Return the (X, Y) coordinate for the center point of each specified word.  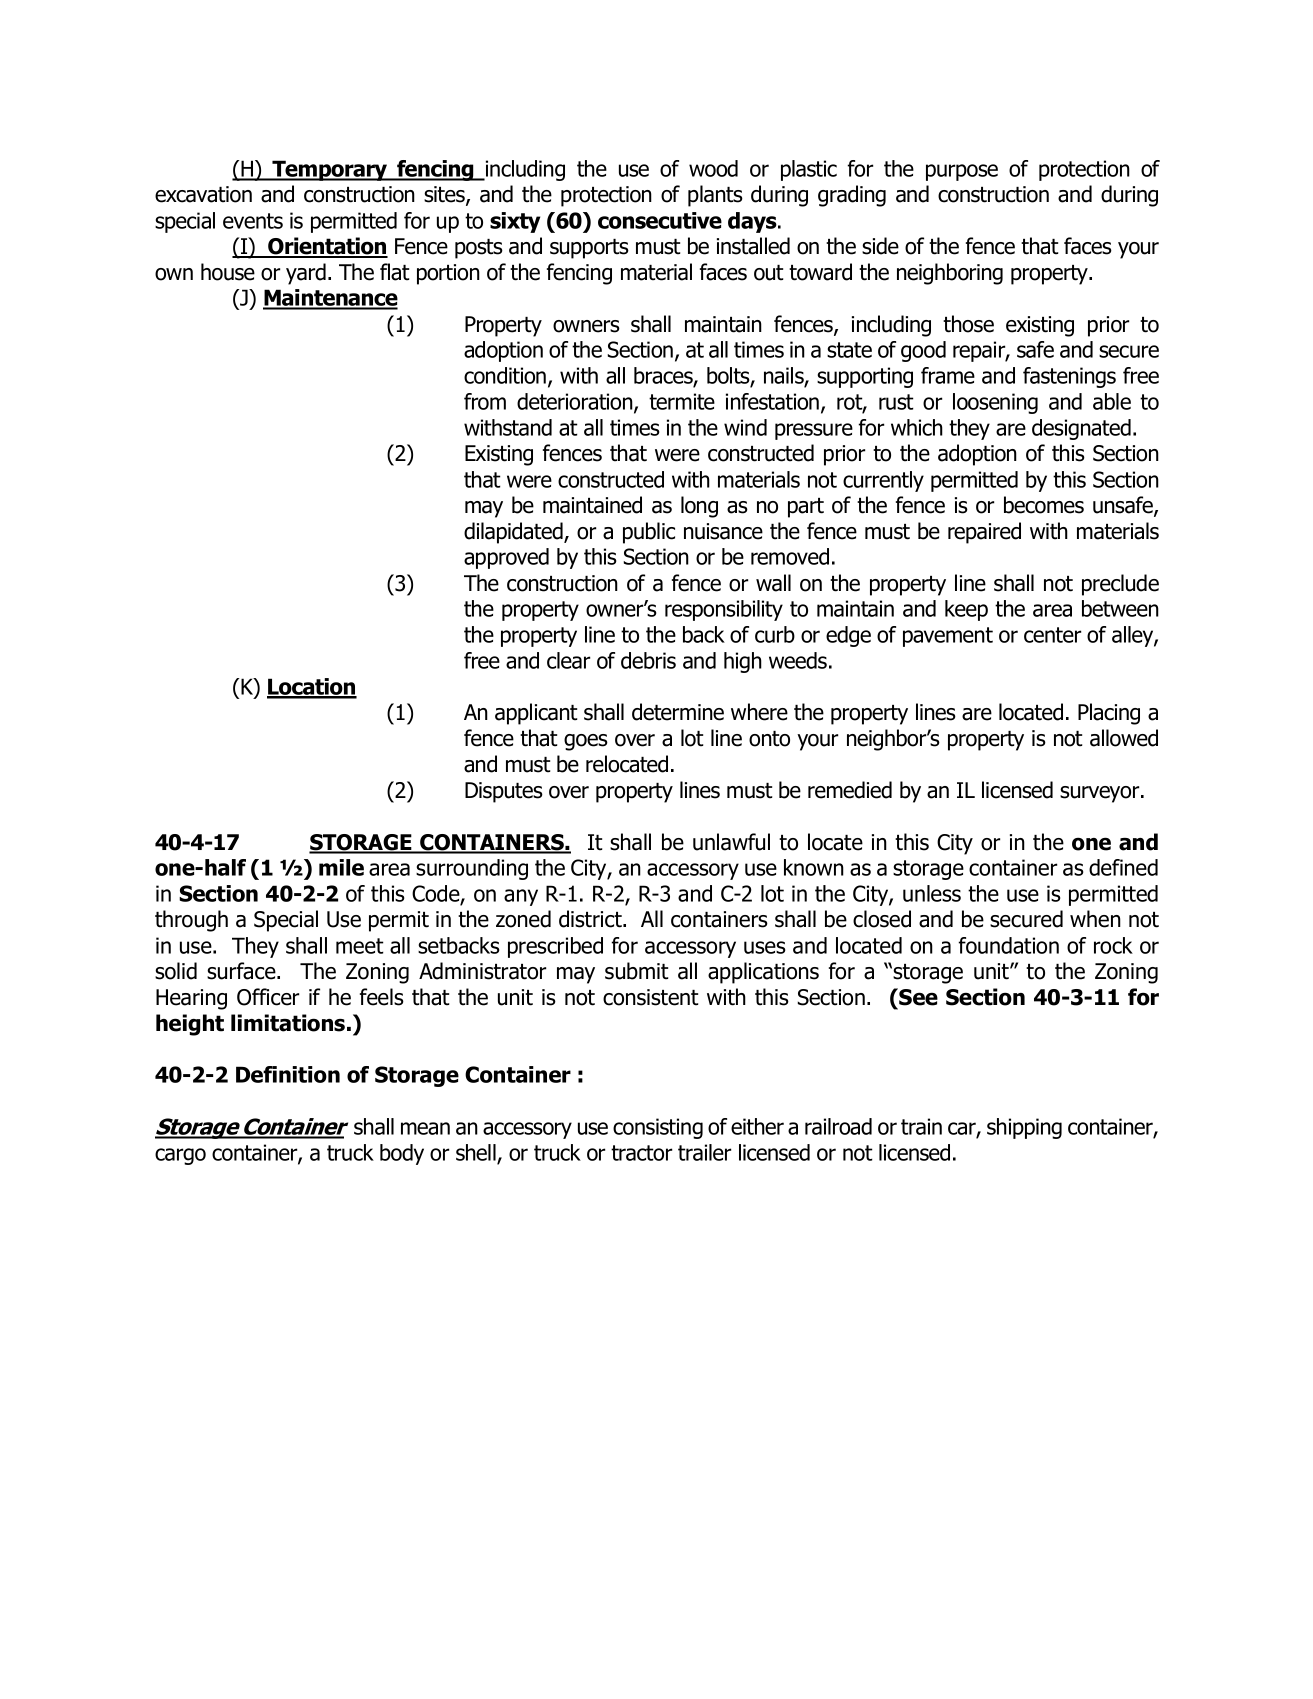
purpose (962, 172)
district (591, 919)
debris (648, 660)
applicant (536, 714)
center (1052, 635)
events (253, 221)
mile (341, 867)
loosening (995, 403)
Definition (288, 1074)
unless (932, 893)
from (485, 401)
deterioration (576, 403)
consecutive (660, 220)
